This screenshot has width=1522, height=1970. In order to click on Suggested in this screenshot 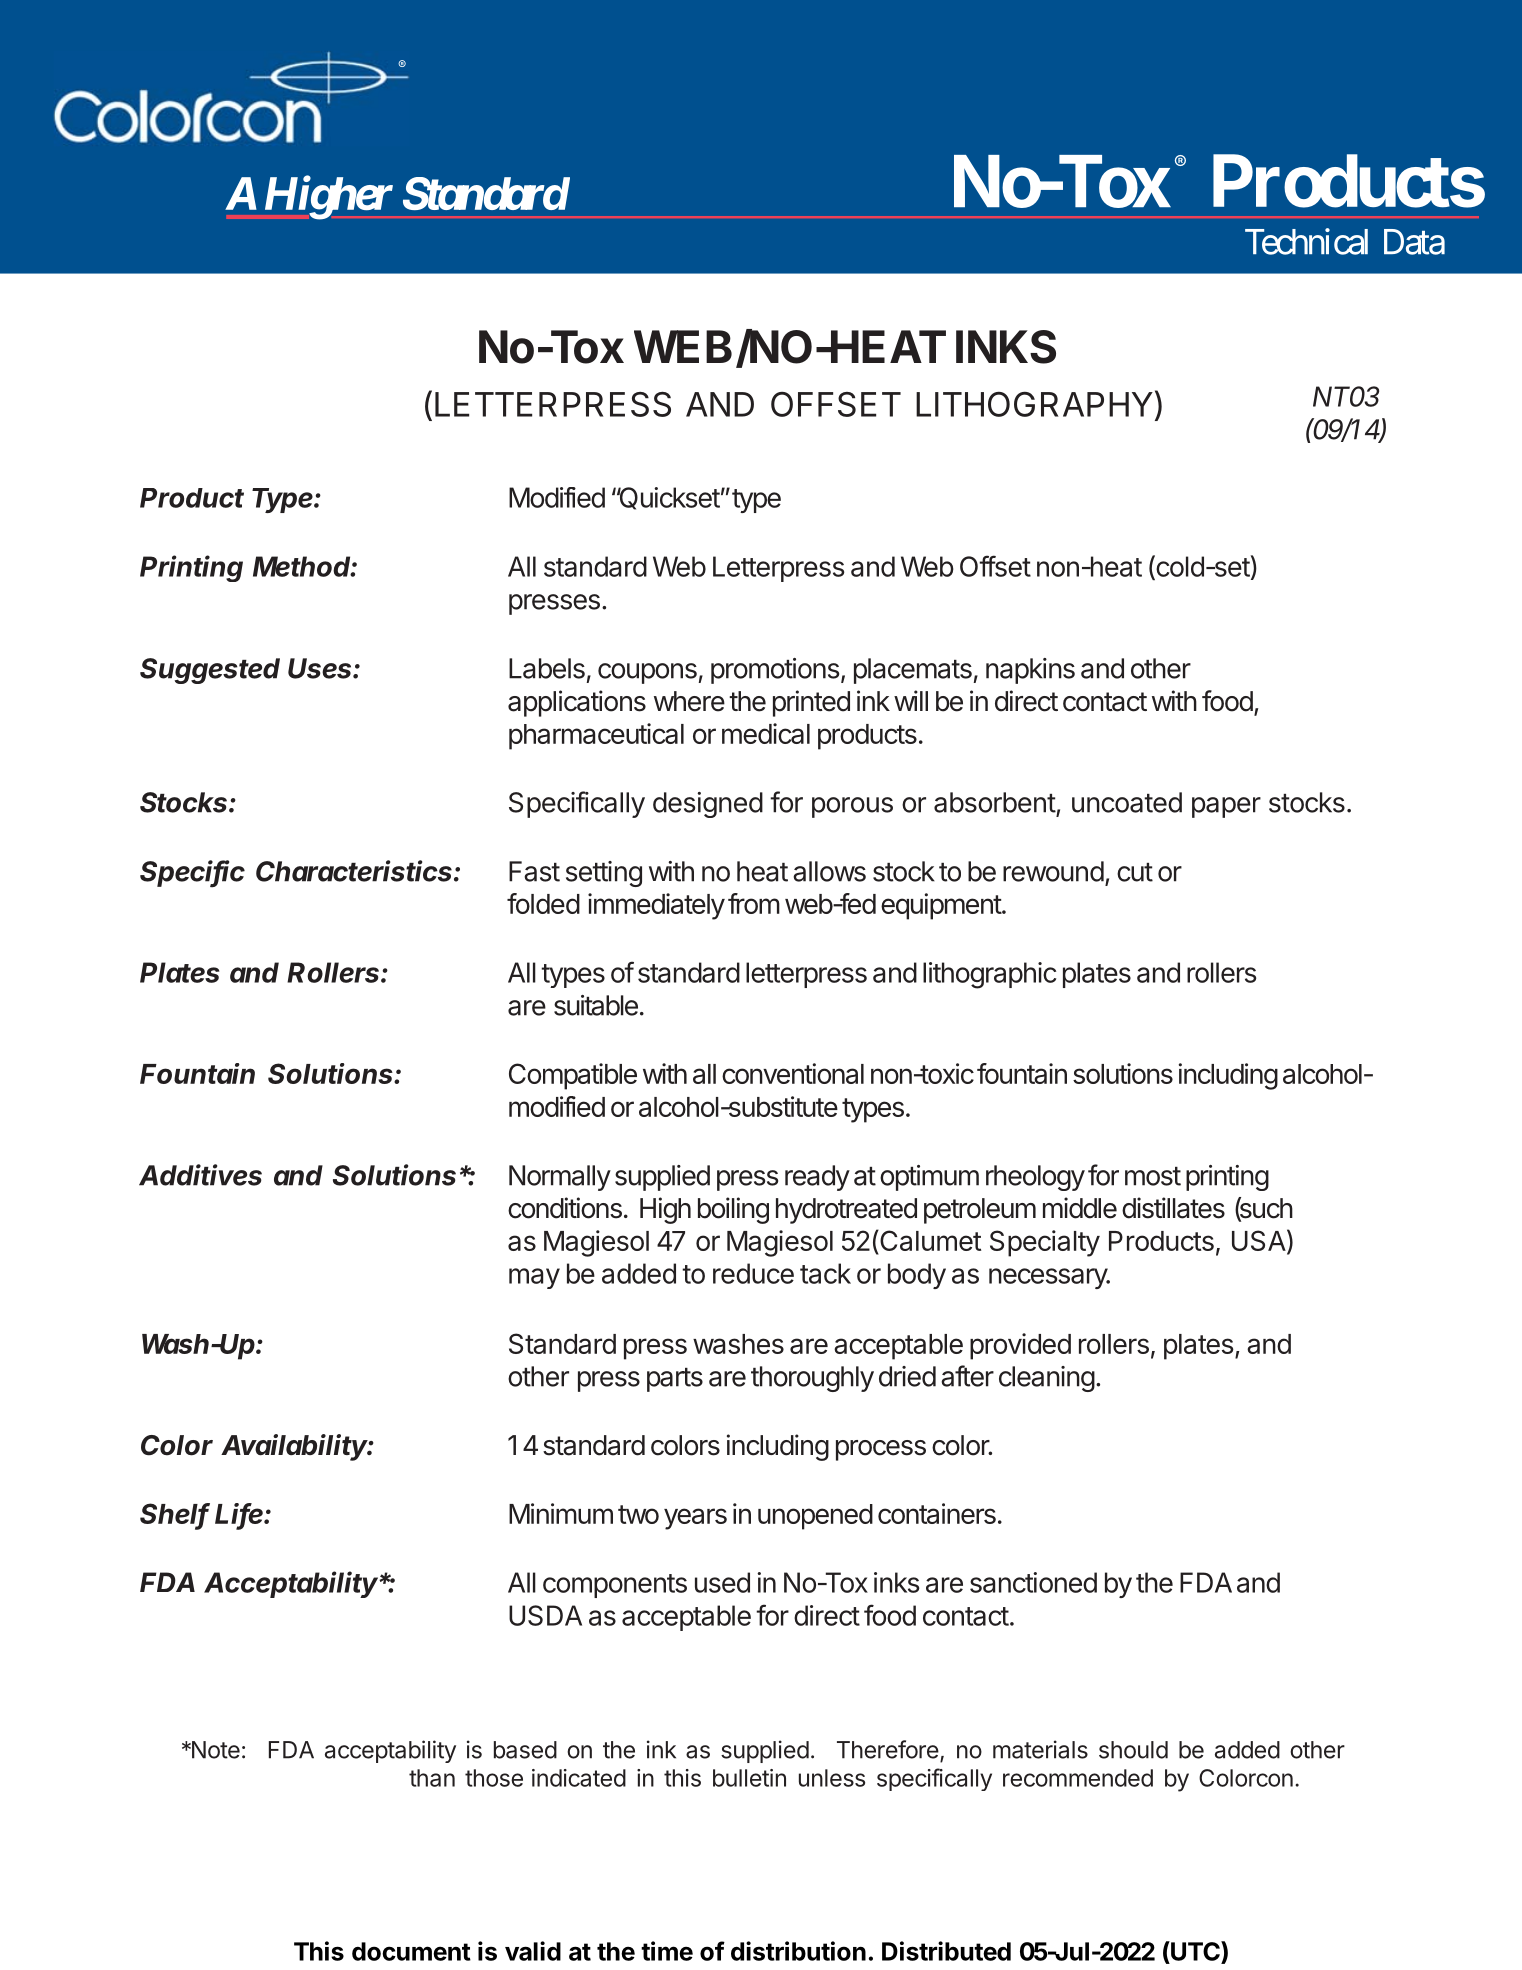, I will do `click(210, 671)`.
